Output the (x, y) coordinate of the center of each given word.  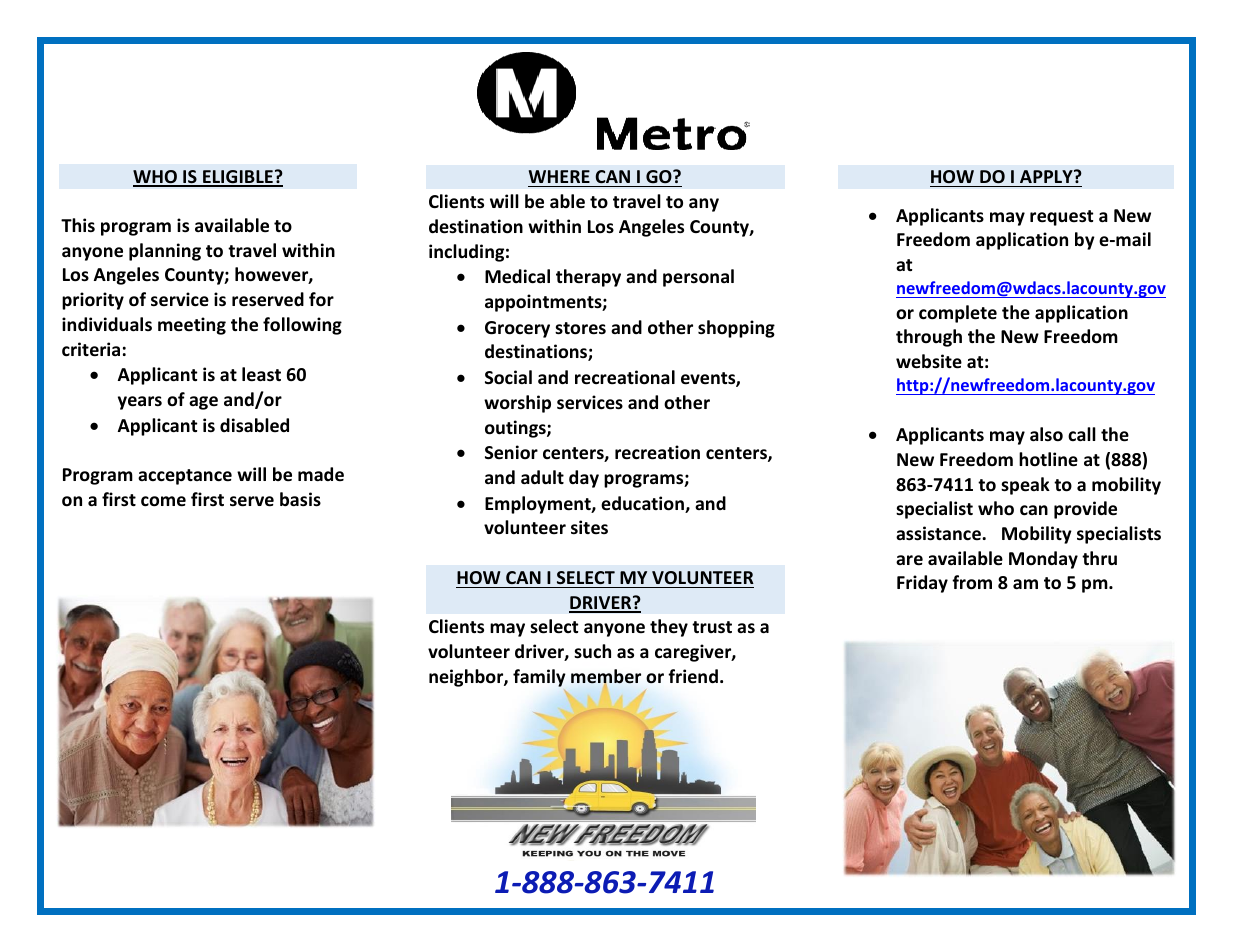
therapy (588, 278)
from (972, 582)
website (929, 361)
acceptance (185, 477)
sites (589, 527)
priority (93, 301)
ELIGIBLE (238, 178)
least (261, 374)
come (163, 501)
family (539, 678)
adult (542, 477)
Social (508, 377)
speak (1025, 486)
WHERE (559, 176)
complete (958, 314)
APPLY (1047, 176)
